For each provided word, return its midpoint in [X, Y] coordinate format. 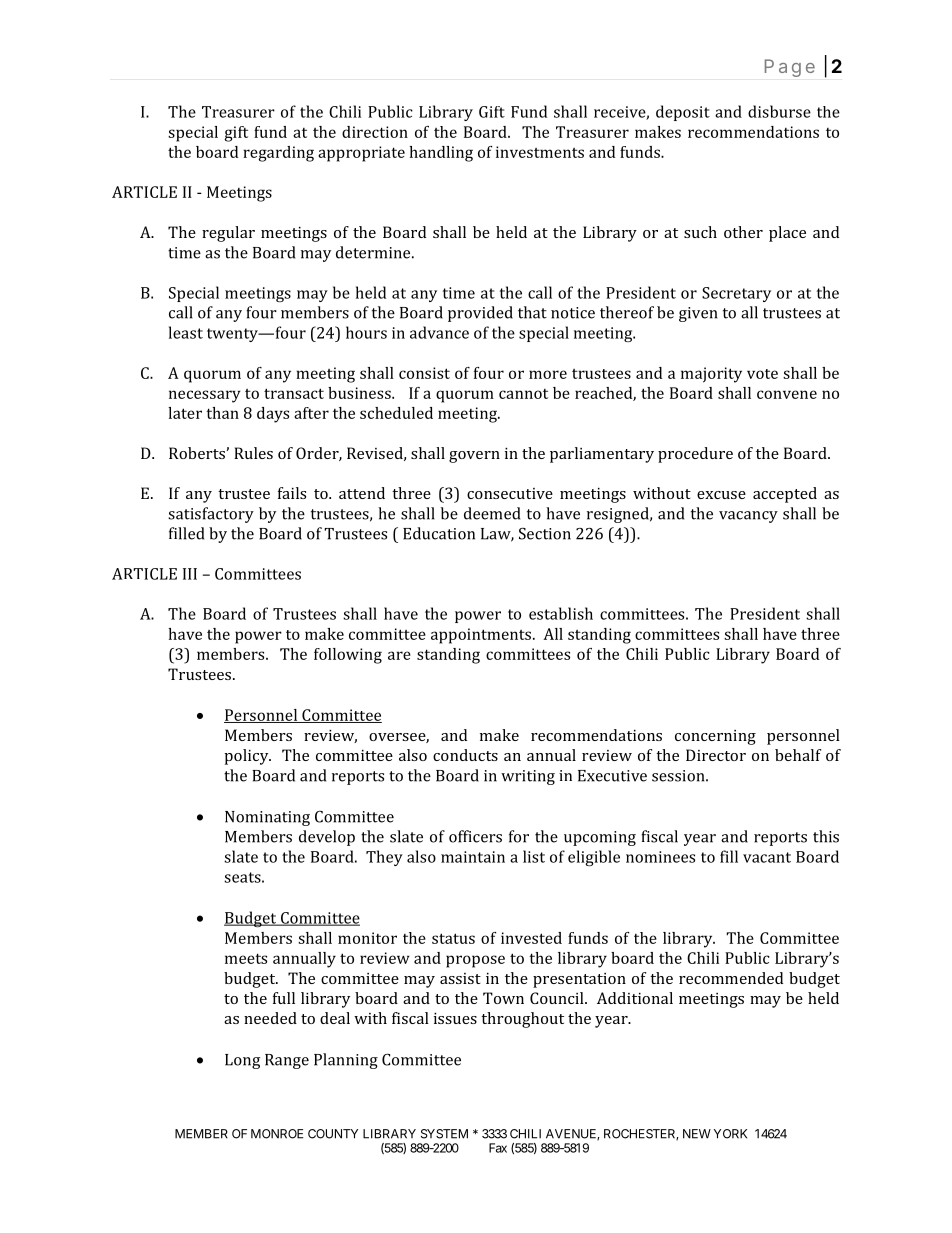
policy [247, 757]
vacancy [748, 517]
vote [762, 374]
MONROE [277, 1134]
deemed [492, 513]
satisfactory [211, 515]
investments [540, 152]
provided [480, 314]
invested [531, 938]
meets [246, 958]
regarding [278, 154]
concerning [715, 737]
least [186, 332]
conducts [465, 755]
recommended [731, 978]
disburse [779, 111]
